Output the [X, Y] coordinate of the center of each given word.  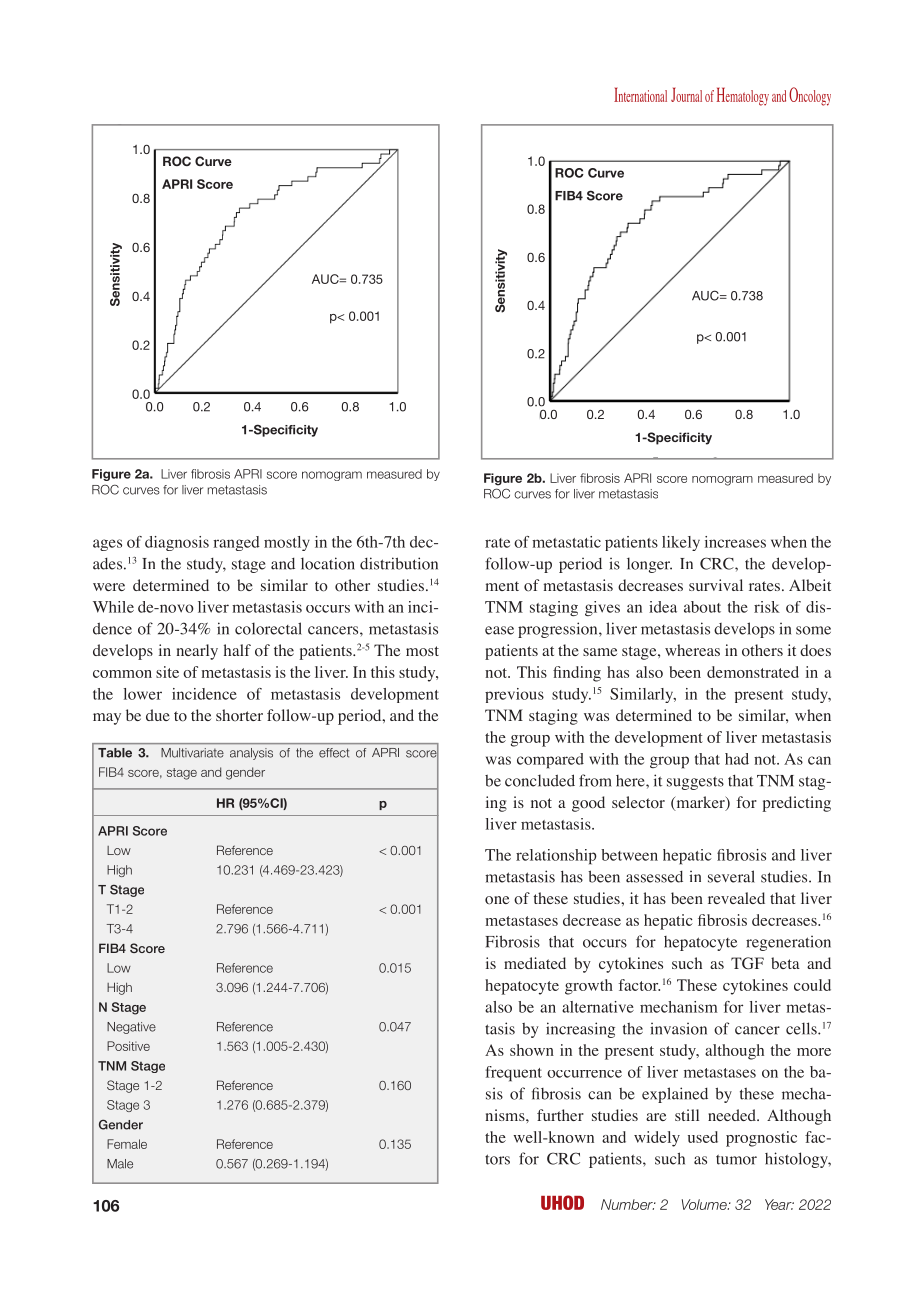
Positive [128, 1046]
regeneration [788, 943]
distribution [399, 563]
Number [628, 1204]
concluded [540, 780]
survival [716, 585]
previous [514, 695]
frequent [513, 1074]
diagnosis [177, 543]
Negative [131, 1028]
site [167, 672]
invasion [678, 1029]
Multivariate [192, 753]
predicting [796, 804]
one [497, 900]
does [815, 650]
